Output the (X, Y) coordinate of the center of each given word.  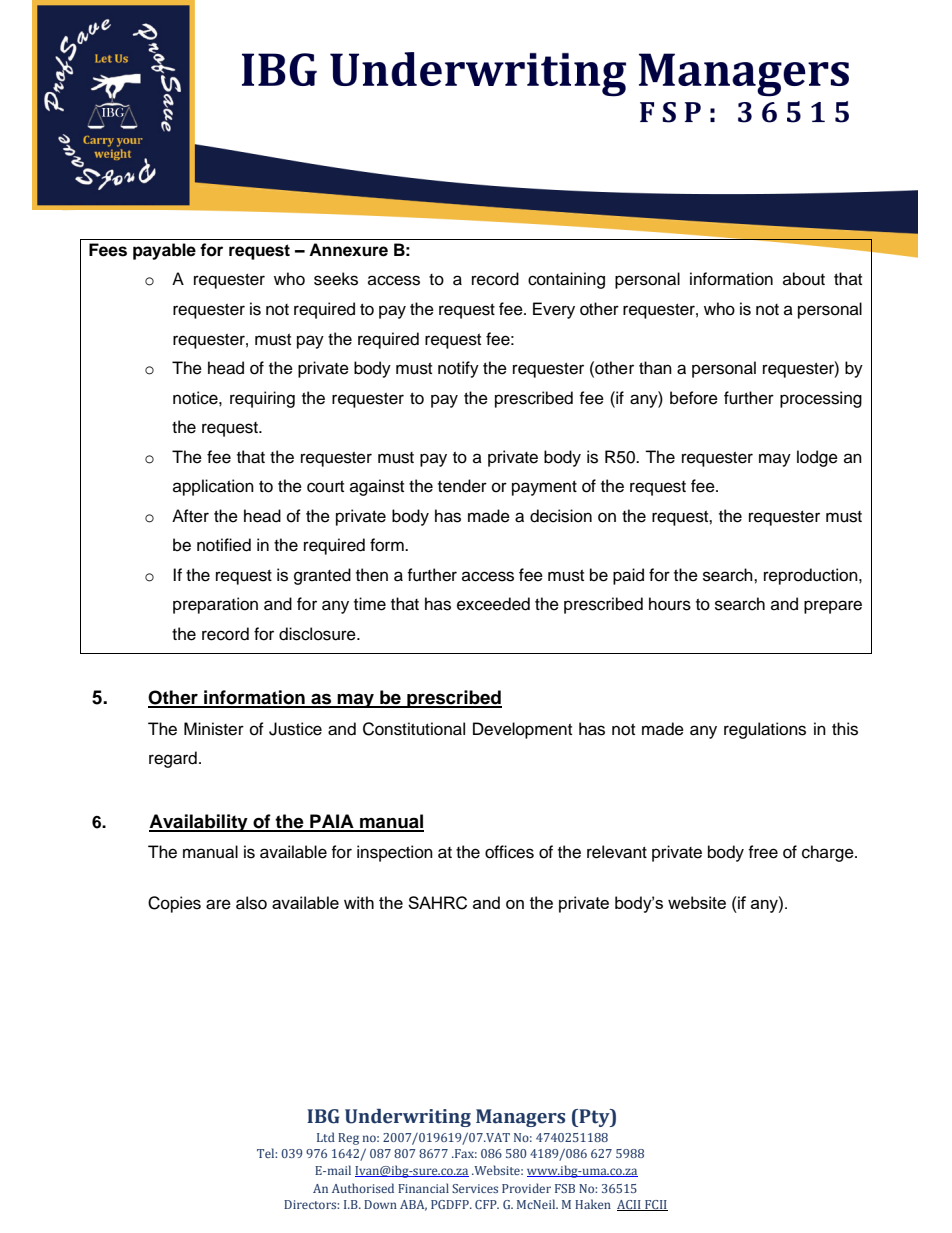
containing (566, 280)
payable (164, 251)
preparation (215, 605)
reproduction (812, 576)
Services (475, 1188)
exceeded (493, 604)
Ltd (326, 1137)
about (804, 279)
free (763, 852)
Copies (174, 904)
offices (509, 852)
